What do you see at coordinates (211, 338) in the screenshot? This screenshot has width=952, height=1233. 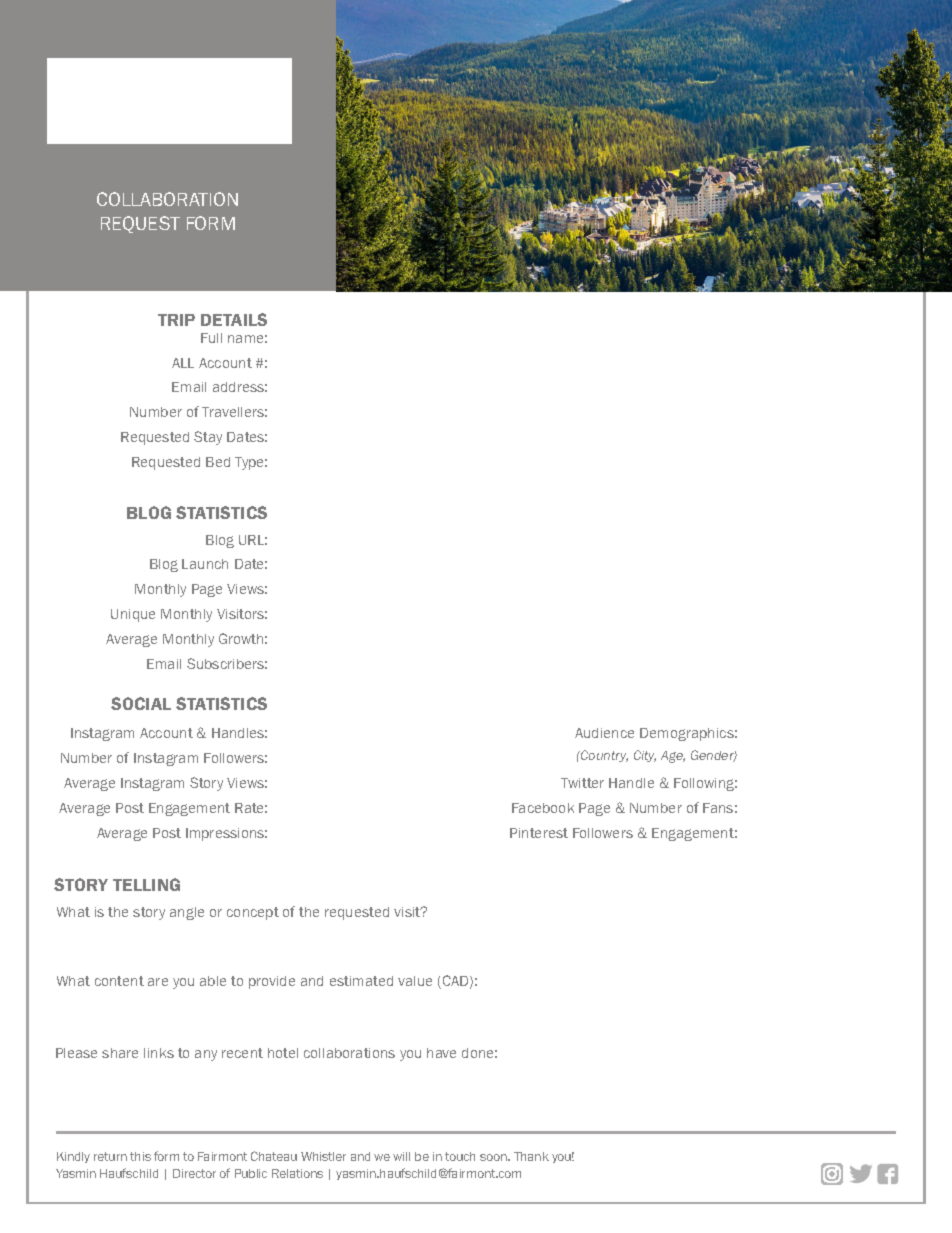 I see `Full` at bounding box center [211, 338].
